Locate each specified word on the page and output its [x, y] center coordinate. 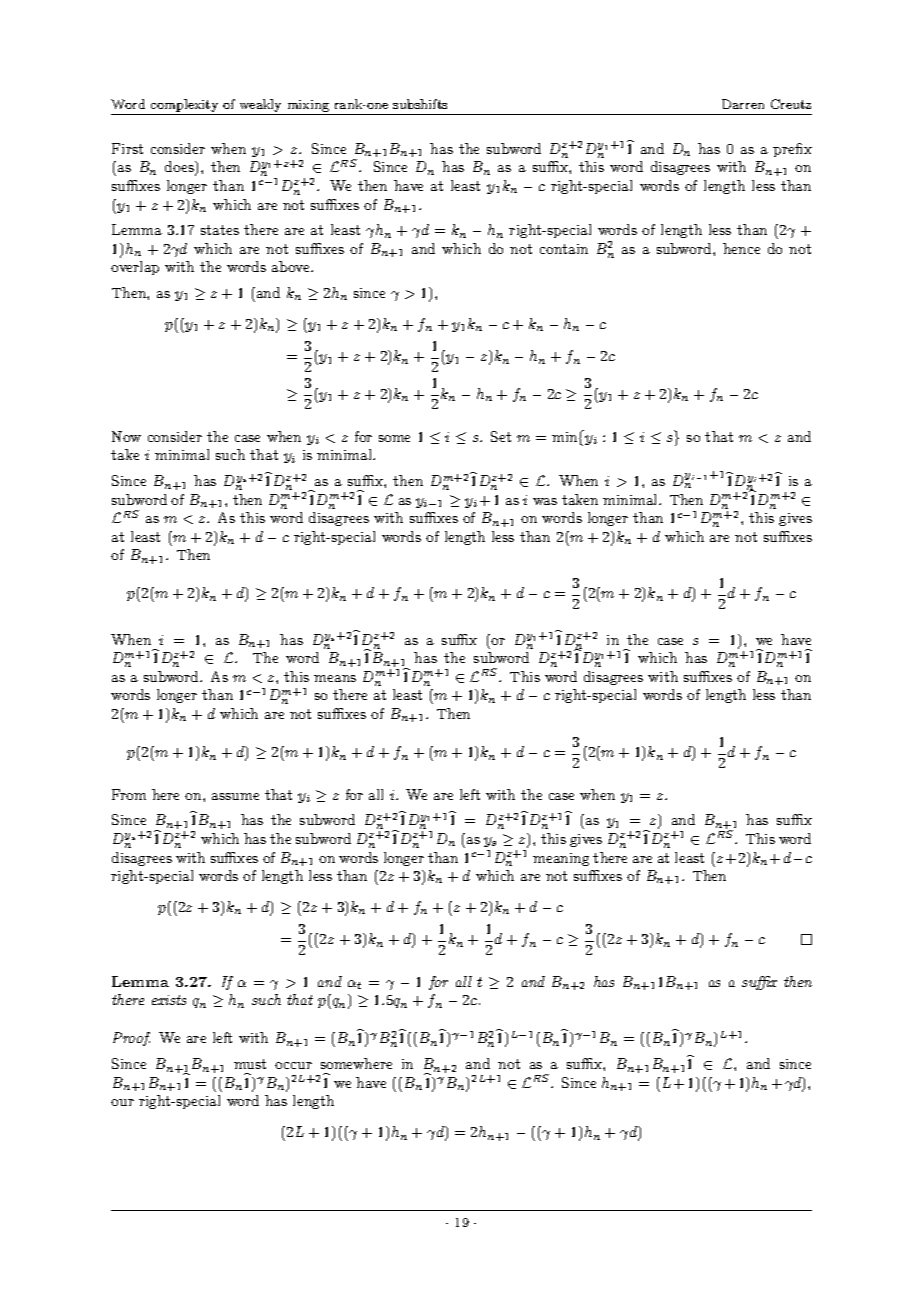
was [545, 501]
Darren [743, 104]
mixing [308, 107]
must [250, 1064]
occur [293, 1065]
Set [501, 436]
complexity [185, 107]
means [335, 678]
